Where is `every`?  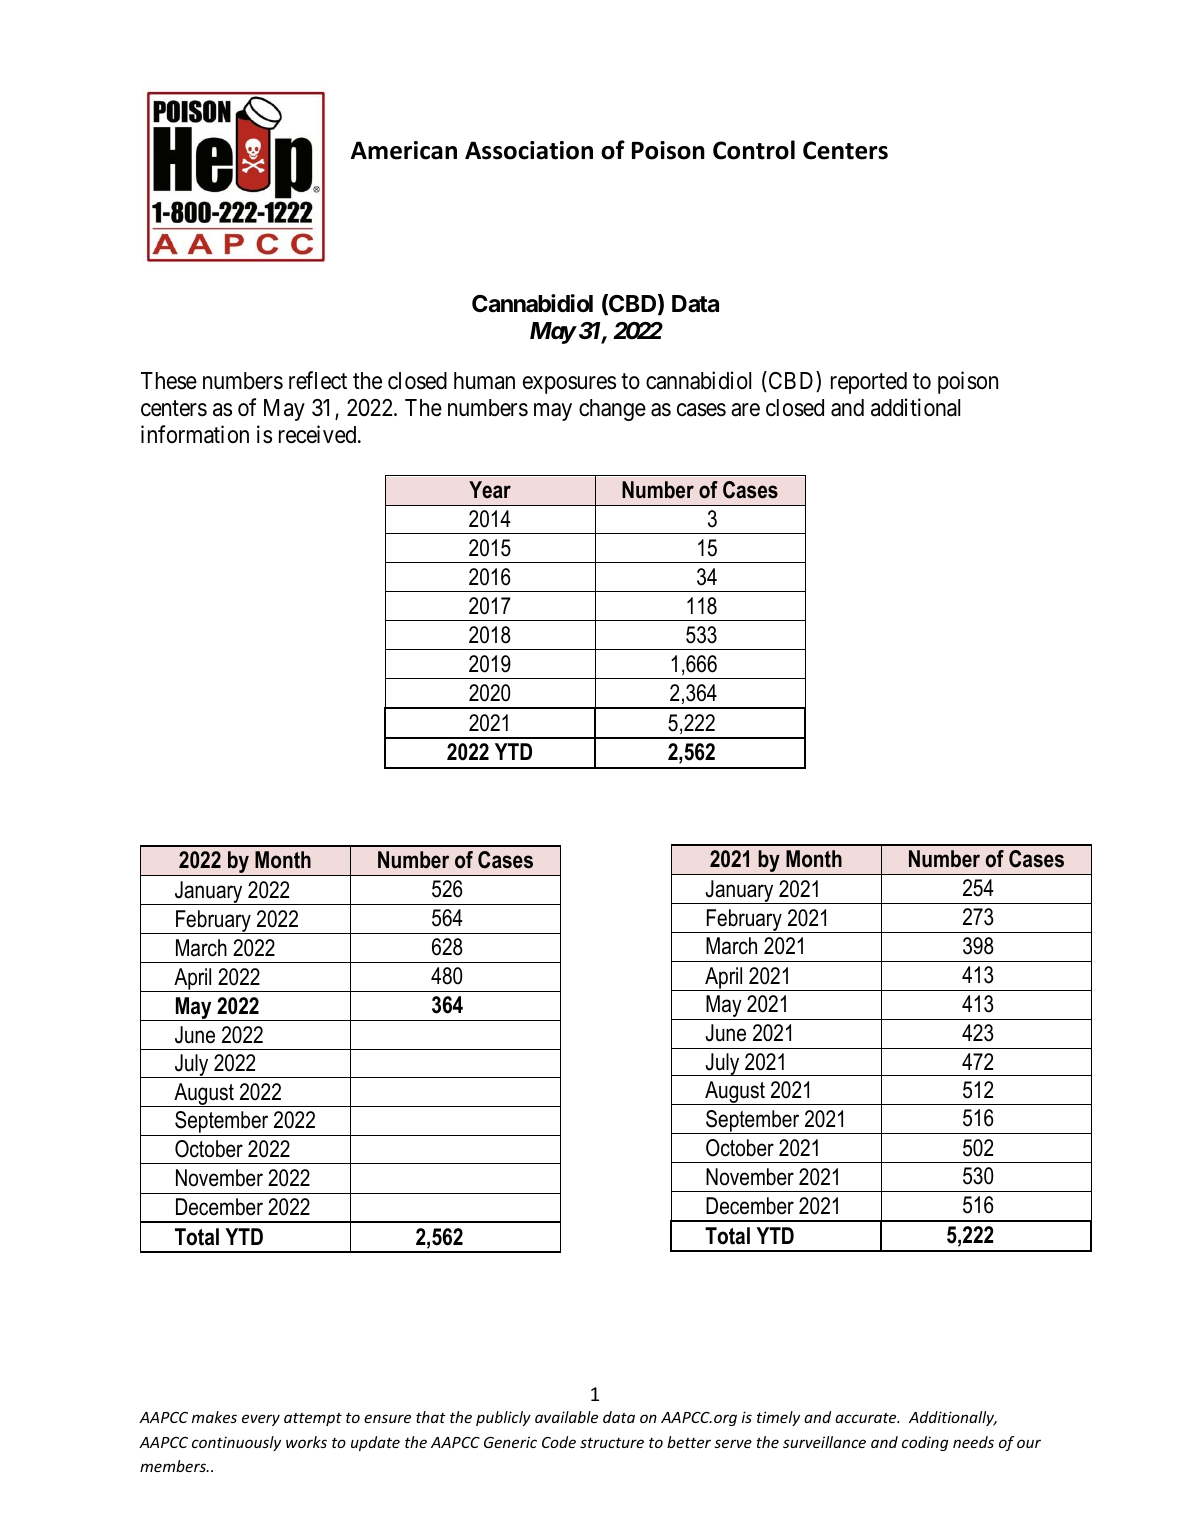
every is located at coordinates (261, 1420).
